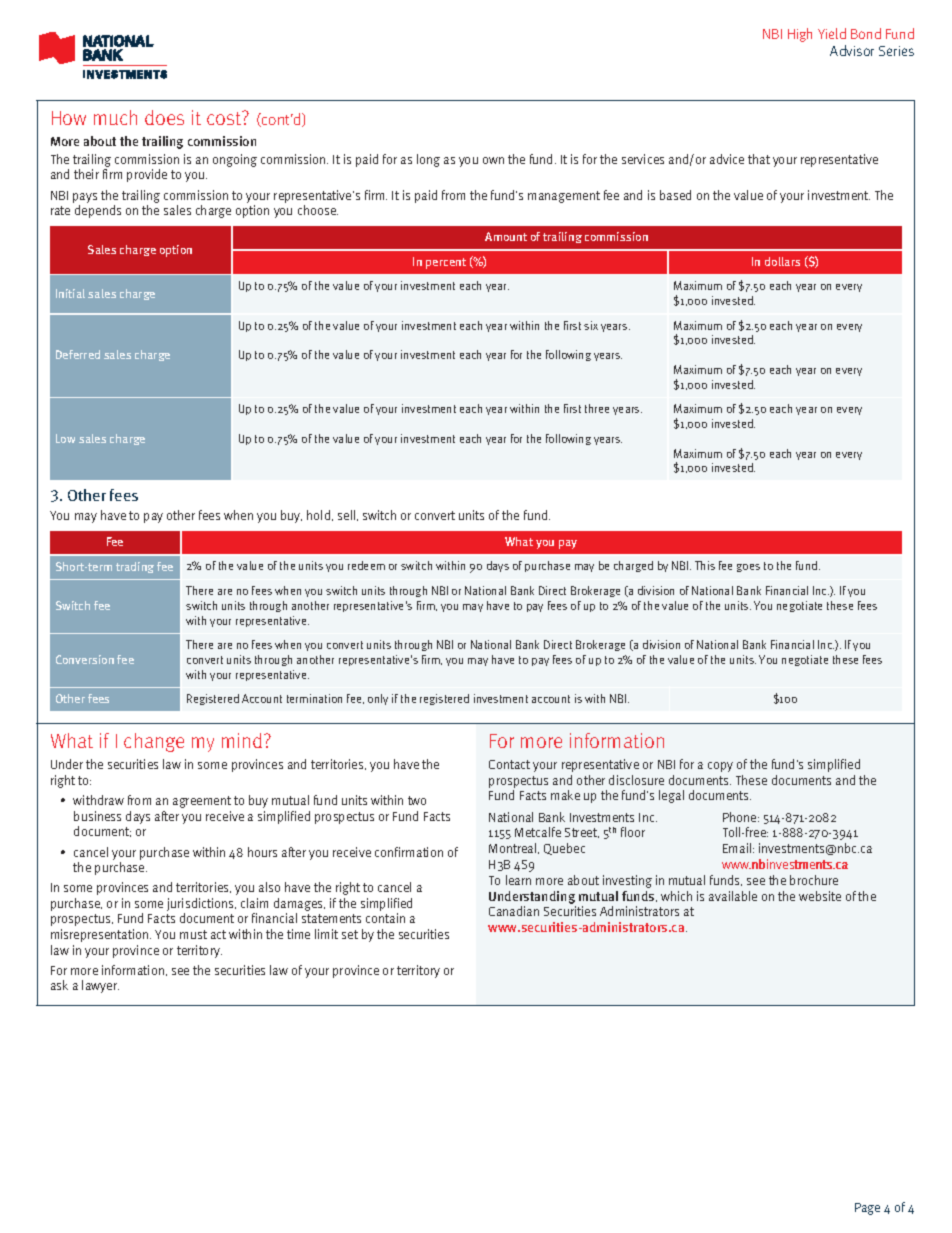 Image resolution: width=952 pixels, height=1233 pixels. I want to click on two, so click(417, 800).
